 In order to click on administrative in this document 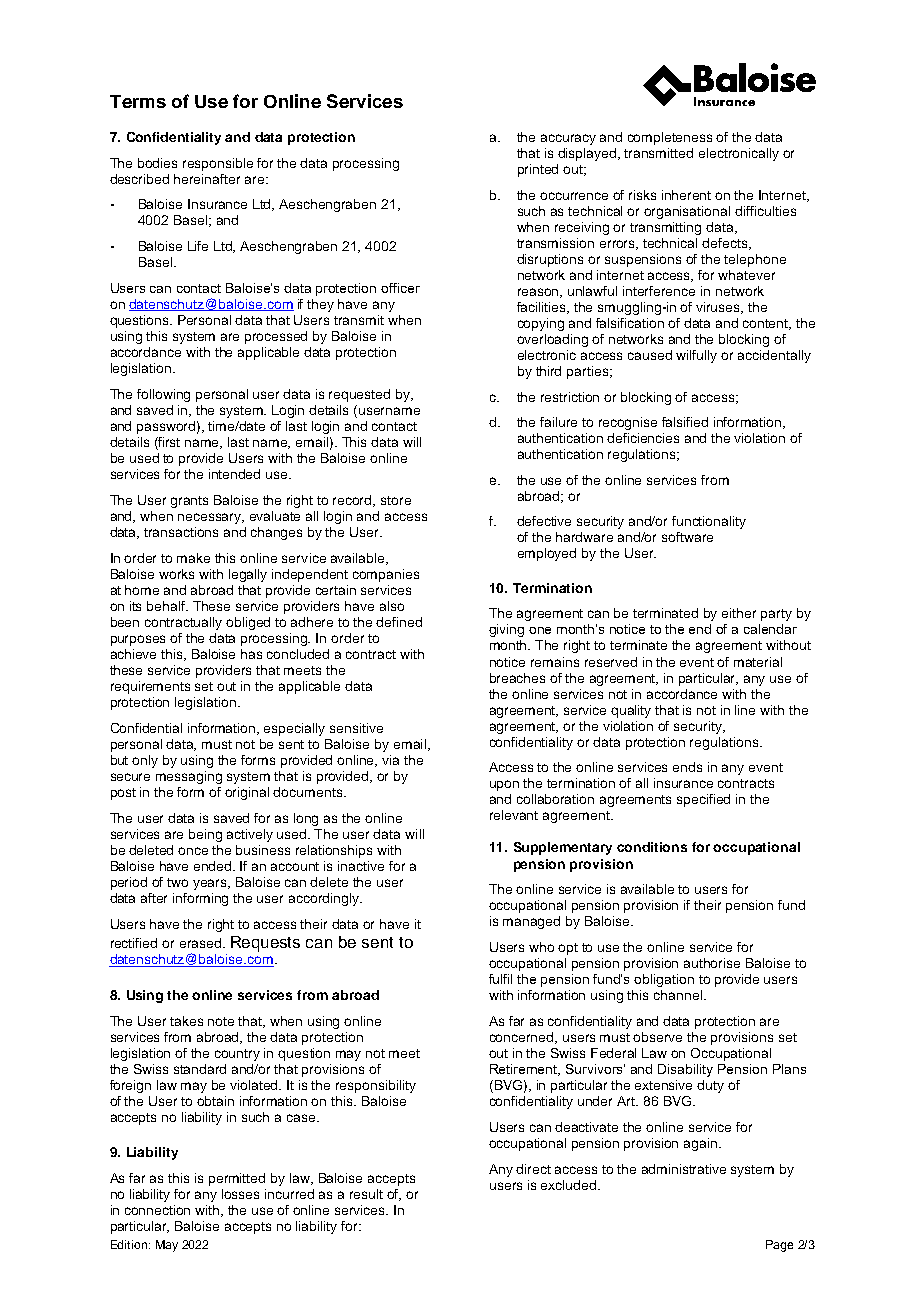, I will do `click(684, 1169)`.
